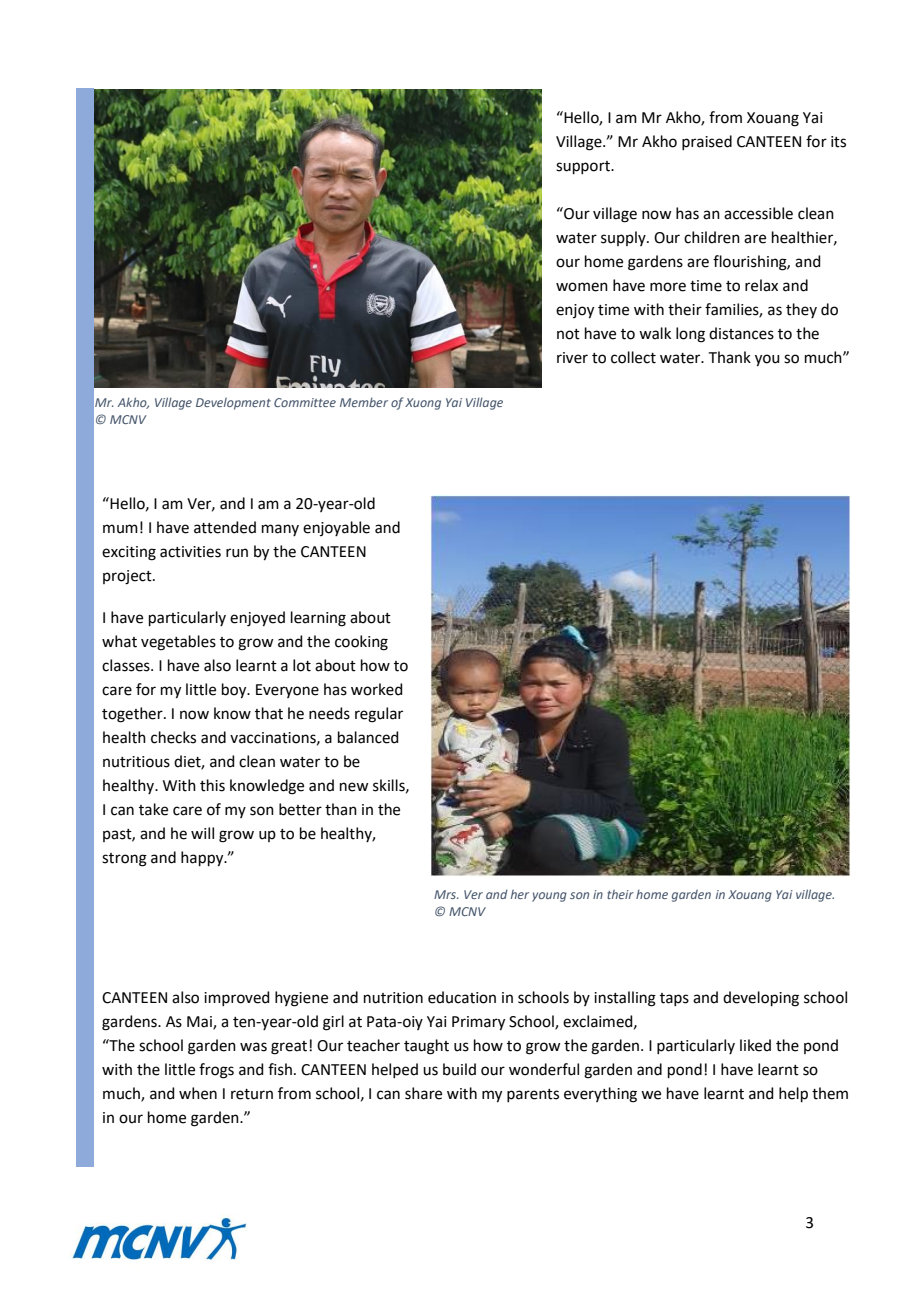  Describe the element at coordinates (755, 1045) in the document. I see `liked` at that location.
